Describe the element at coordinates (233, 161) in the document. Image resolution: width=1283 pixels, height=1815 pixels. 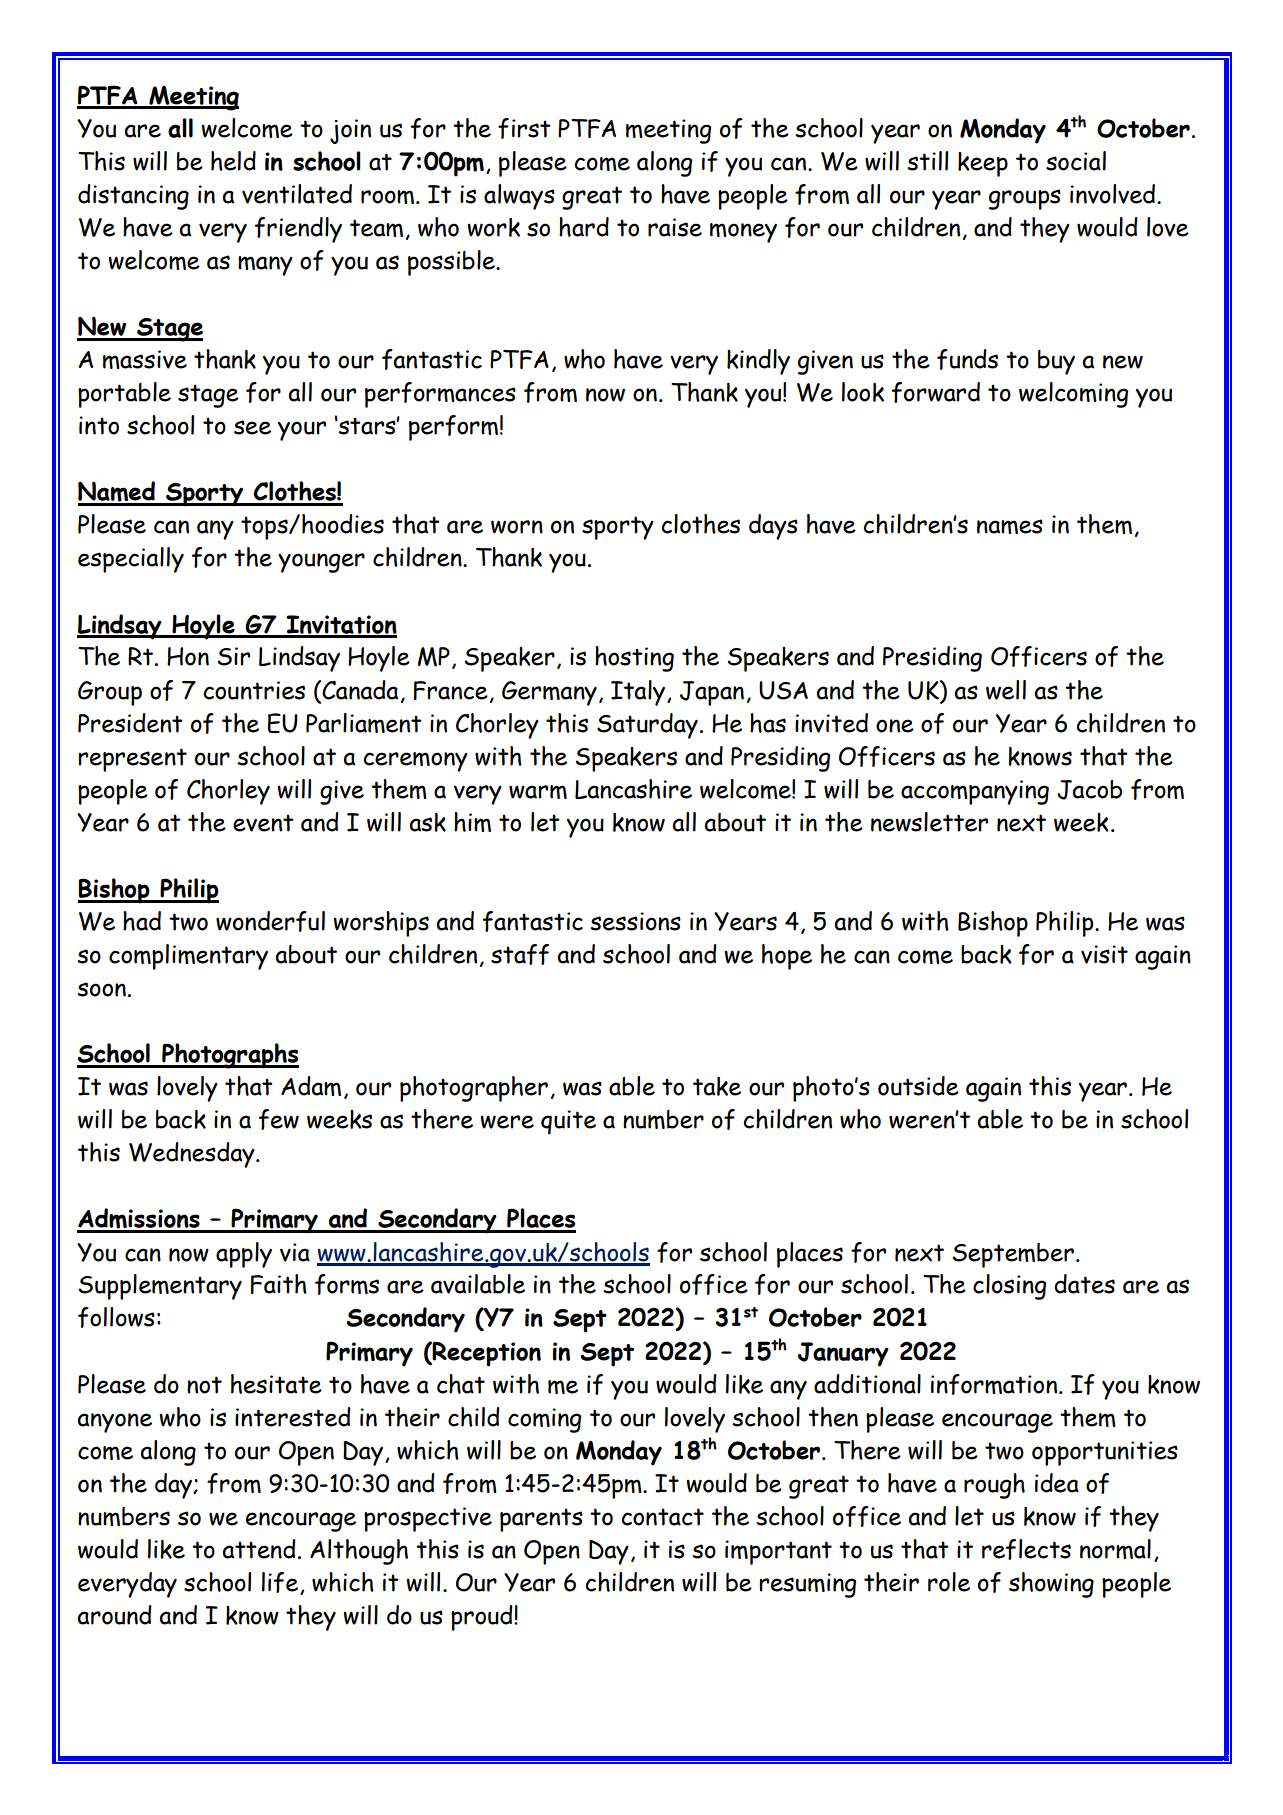
I see `held` at that location.
